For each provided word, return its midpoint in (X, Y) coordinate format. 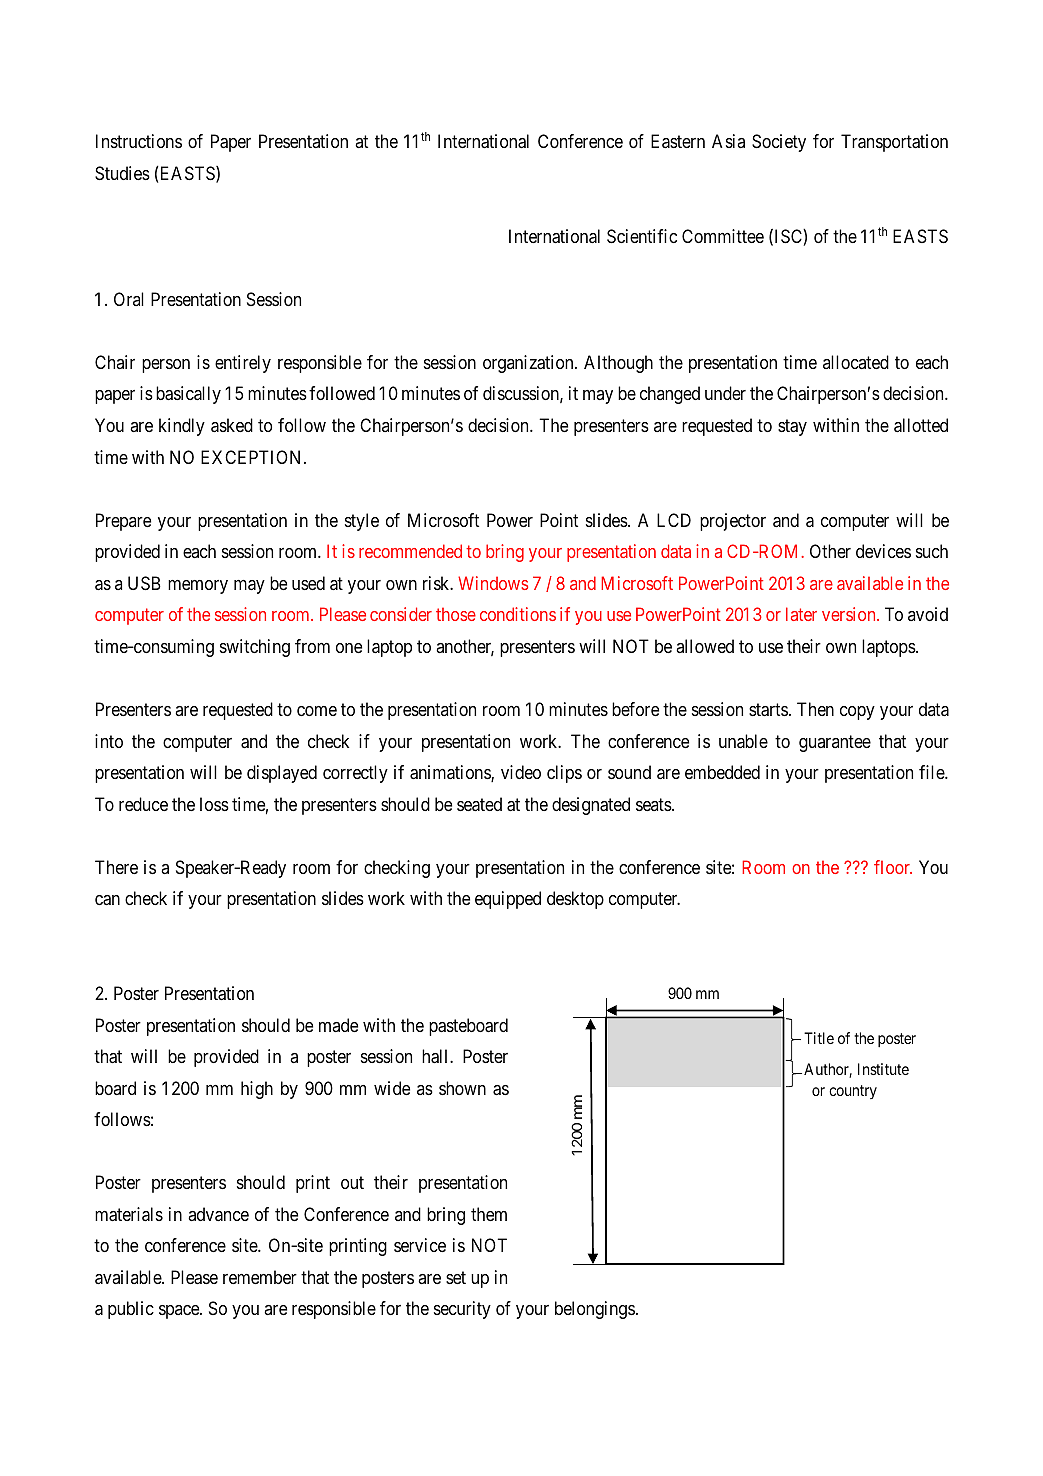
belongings (595, 1310)
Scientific (642, 236)
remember (260, 1277)
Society (779, 143)
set (456, 1277)
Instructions (139, 141)
